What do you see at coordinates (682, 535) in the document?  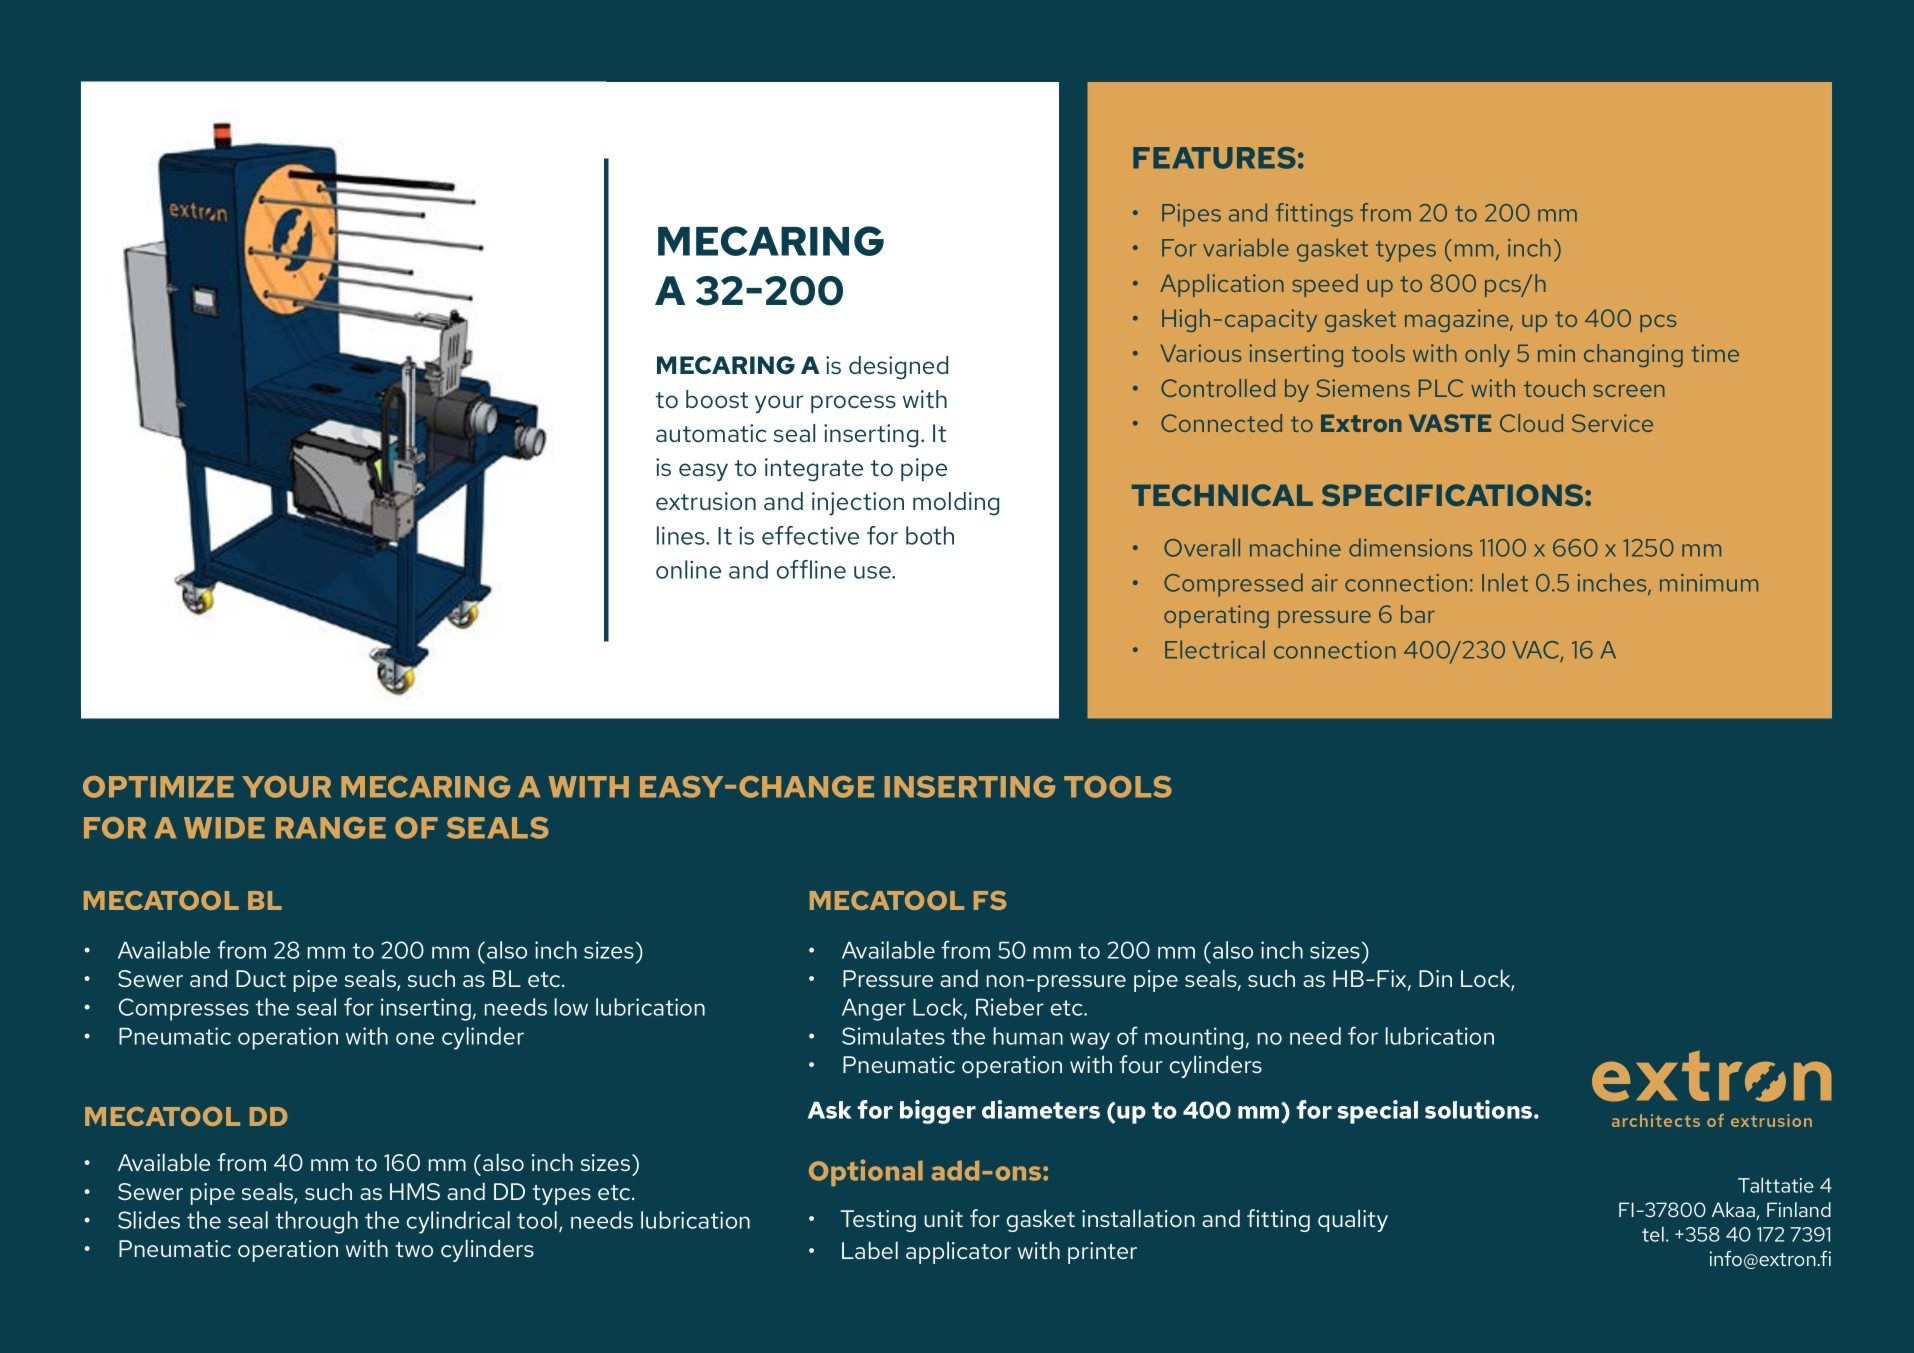 I see `lines` at bounding box center [682, 535].
